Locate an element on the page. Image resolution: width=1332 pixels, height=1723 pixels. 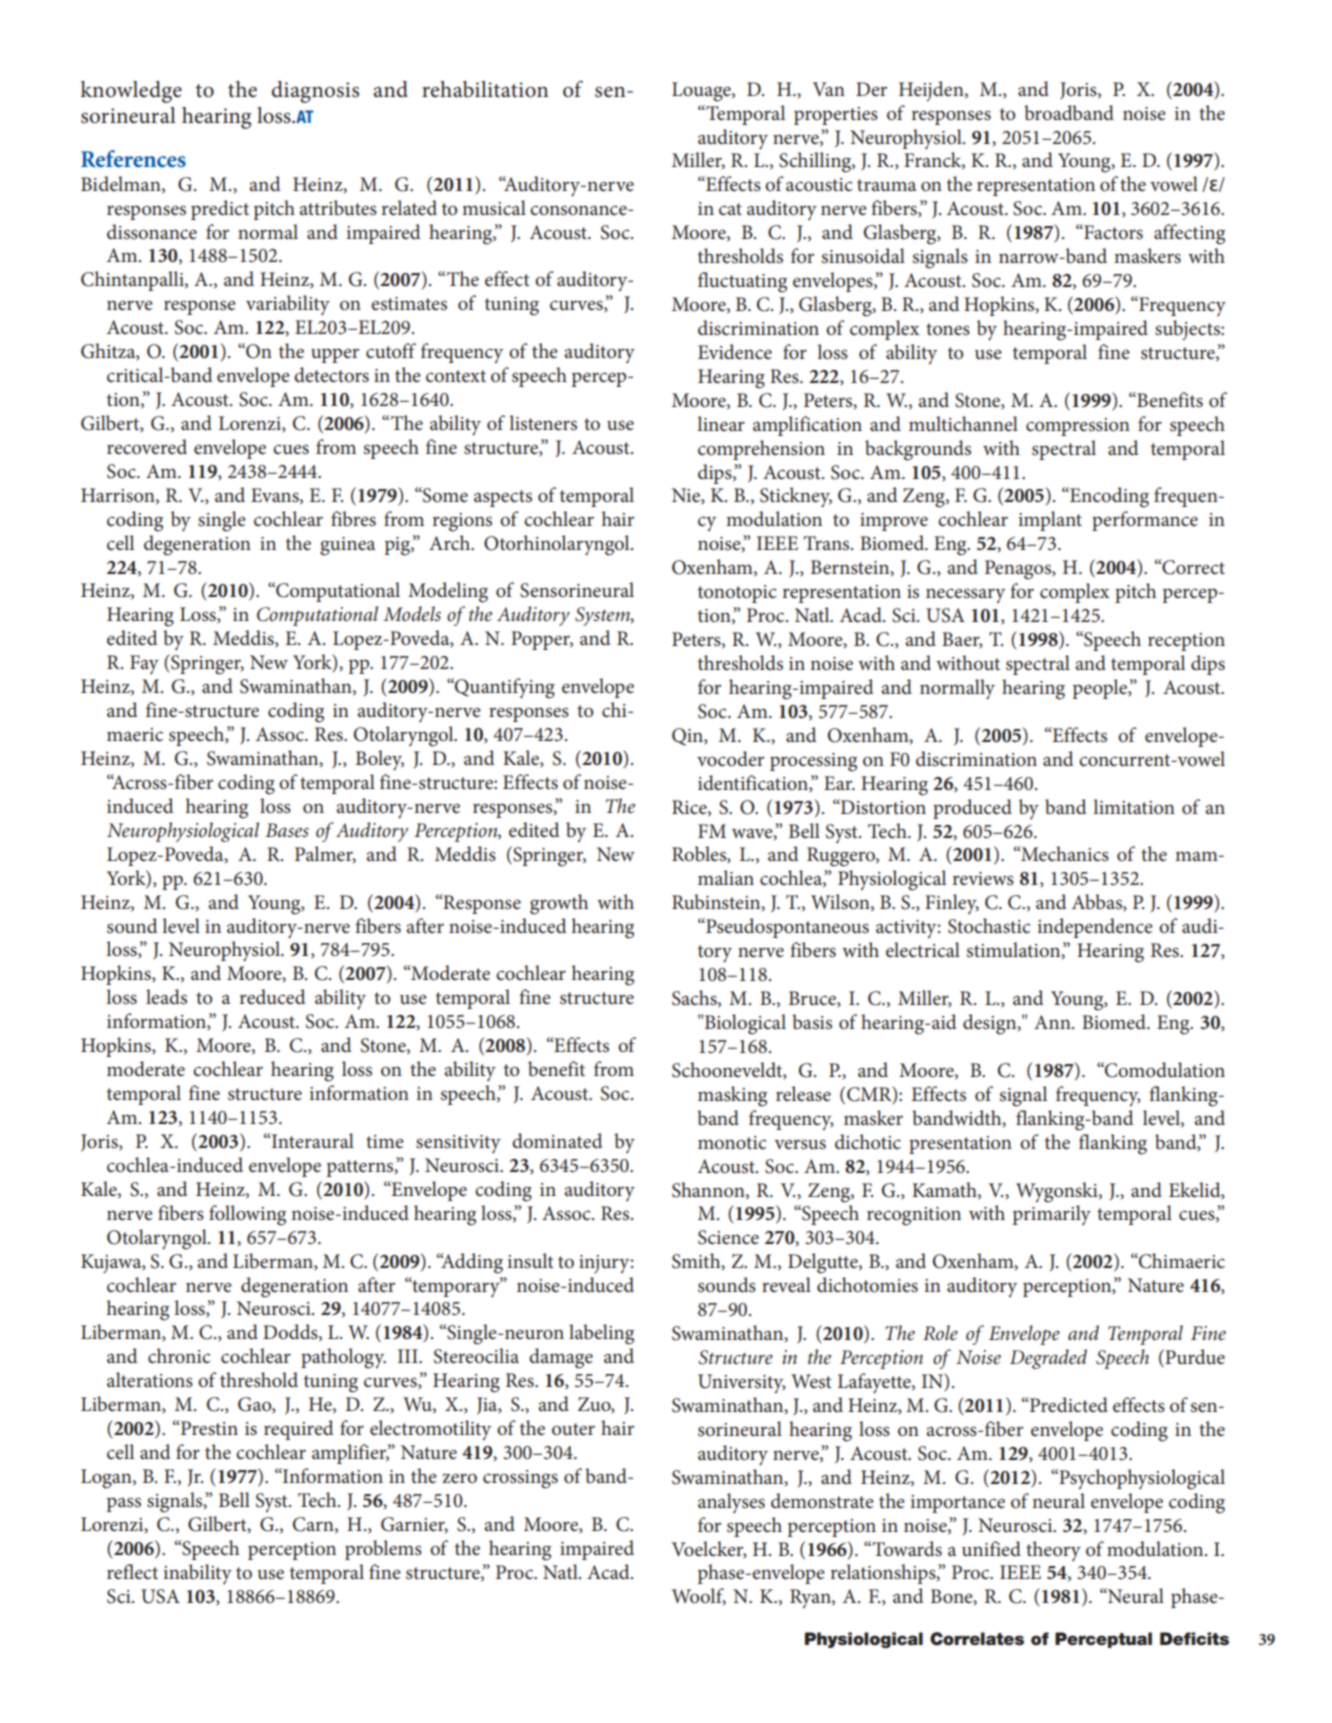
properties is located at coordinates (836, 116).
